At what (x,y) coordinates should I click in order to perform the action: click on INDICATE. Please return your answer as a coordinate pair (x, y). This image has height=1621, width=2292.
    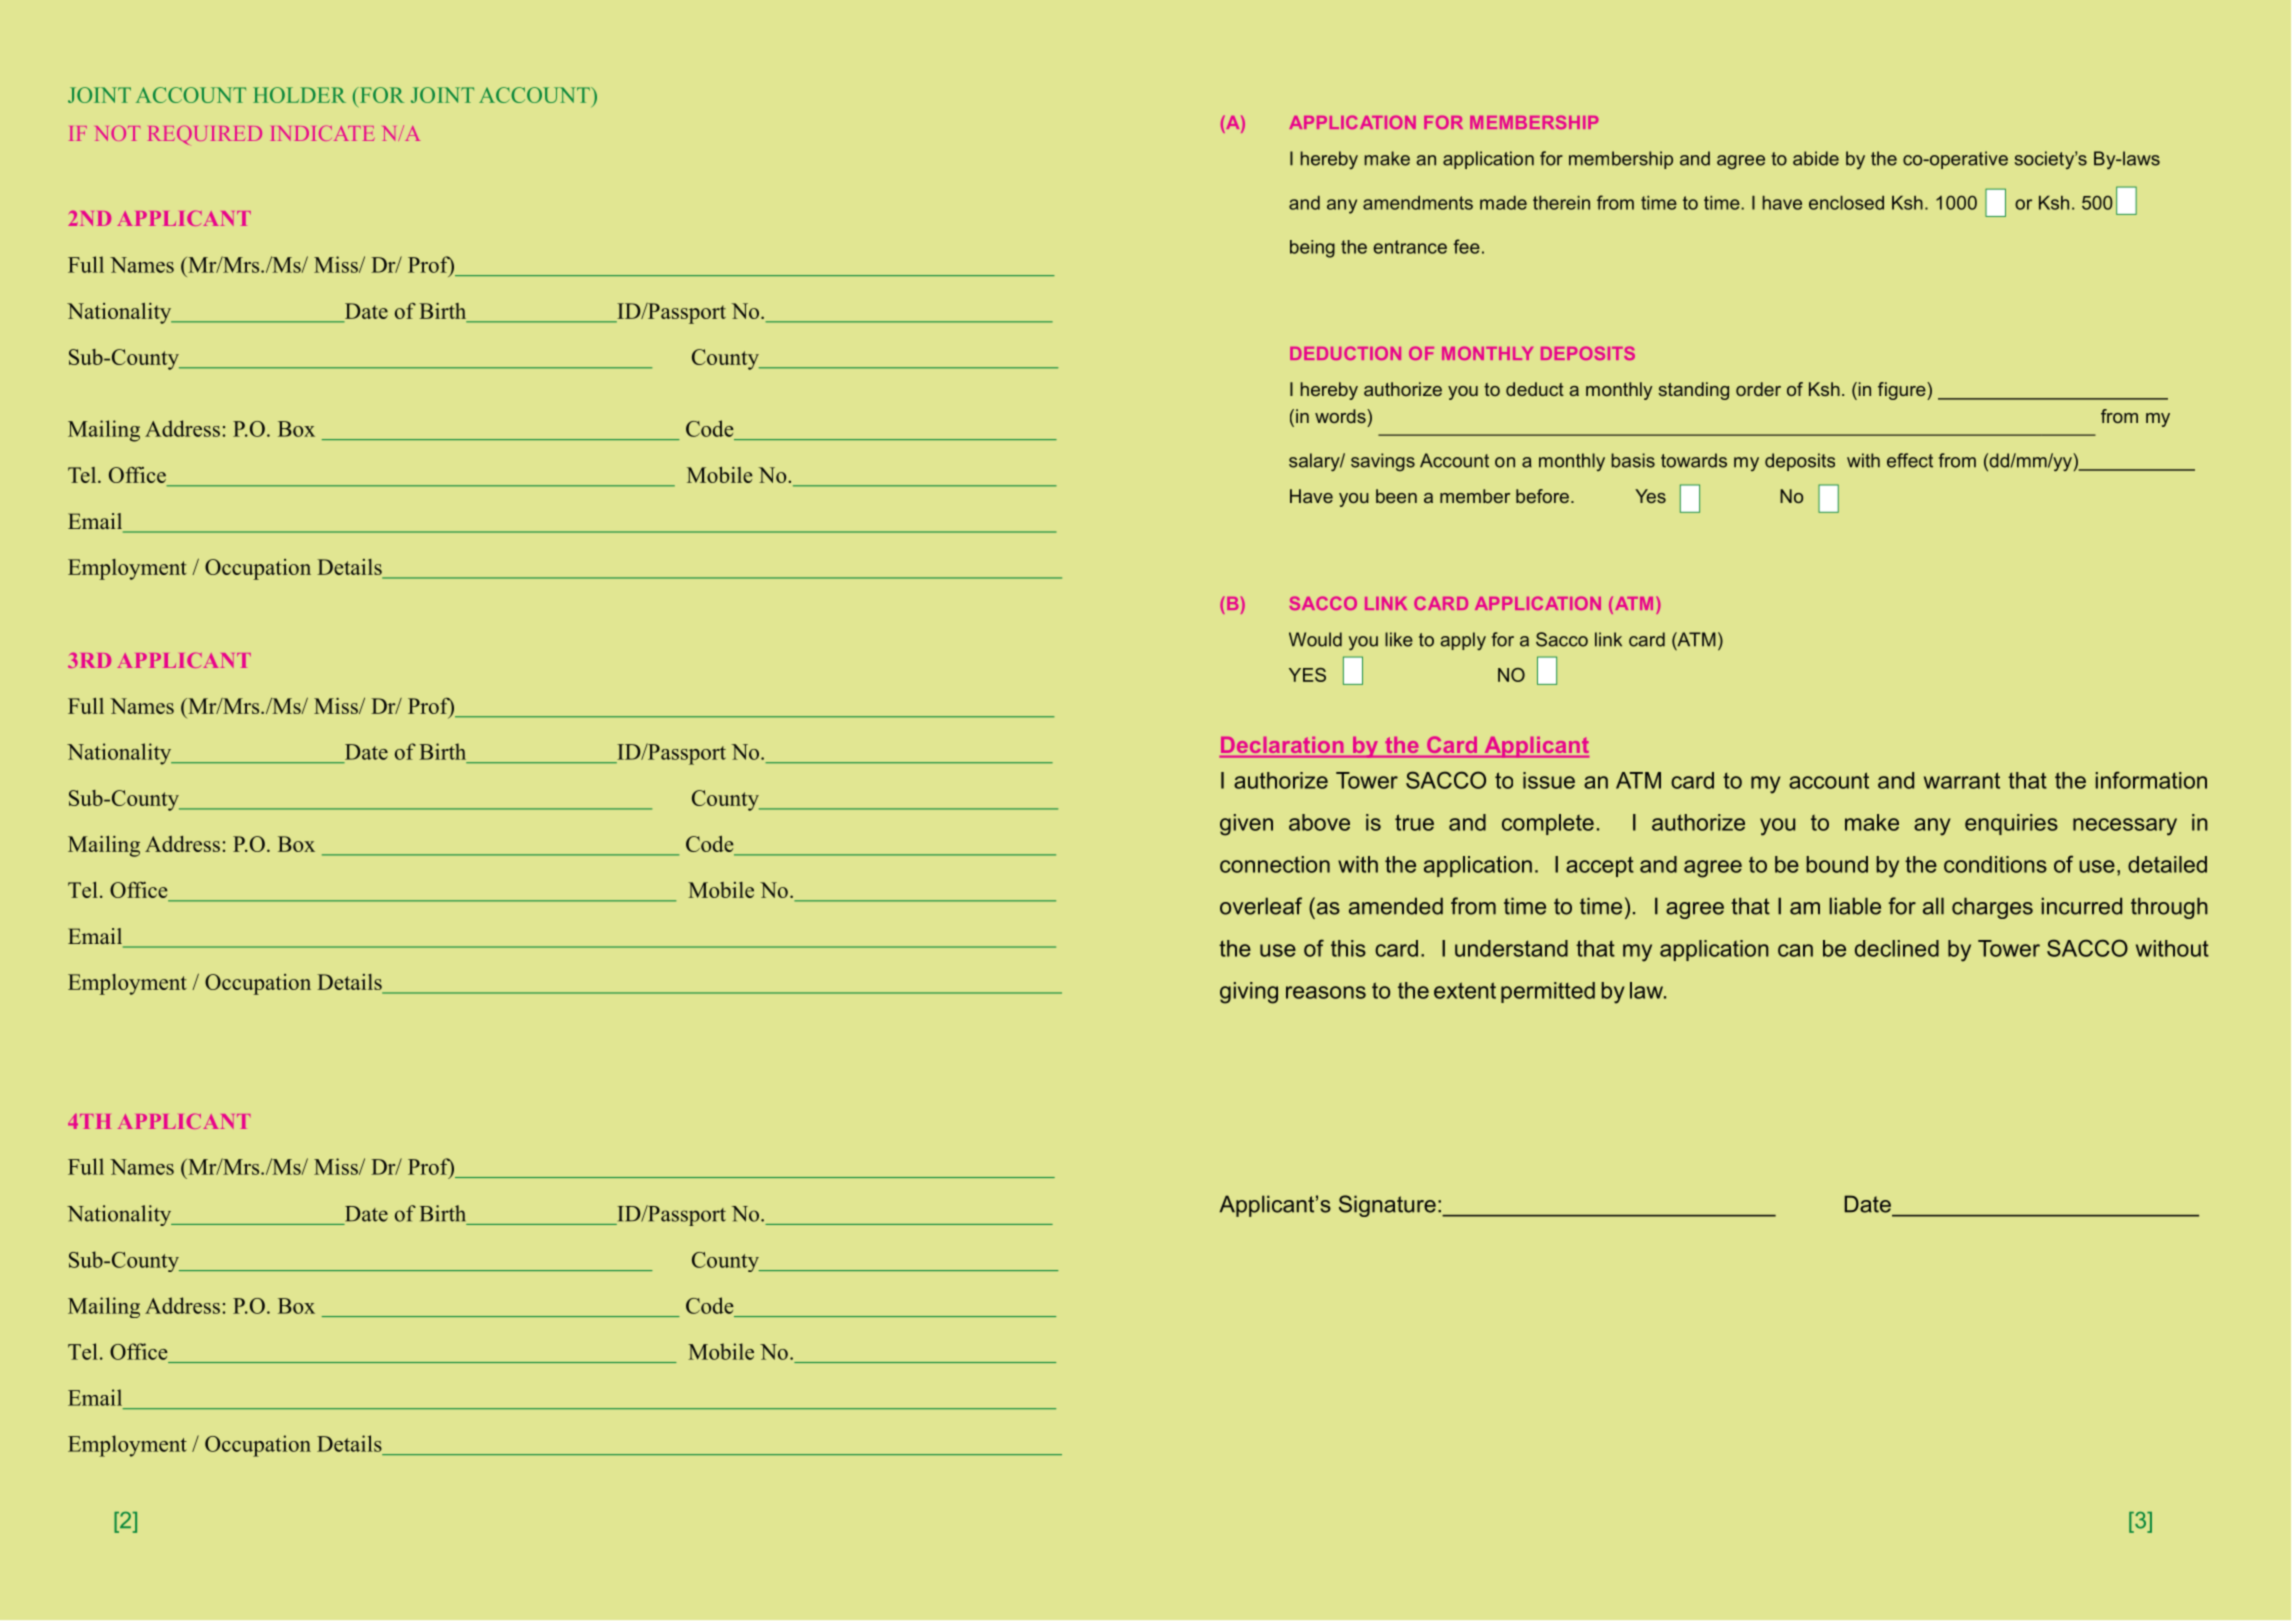
    Looking at the image, I should click on (322, 133).
